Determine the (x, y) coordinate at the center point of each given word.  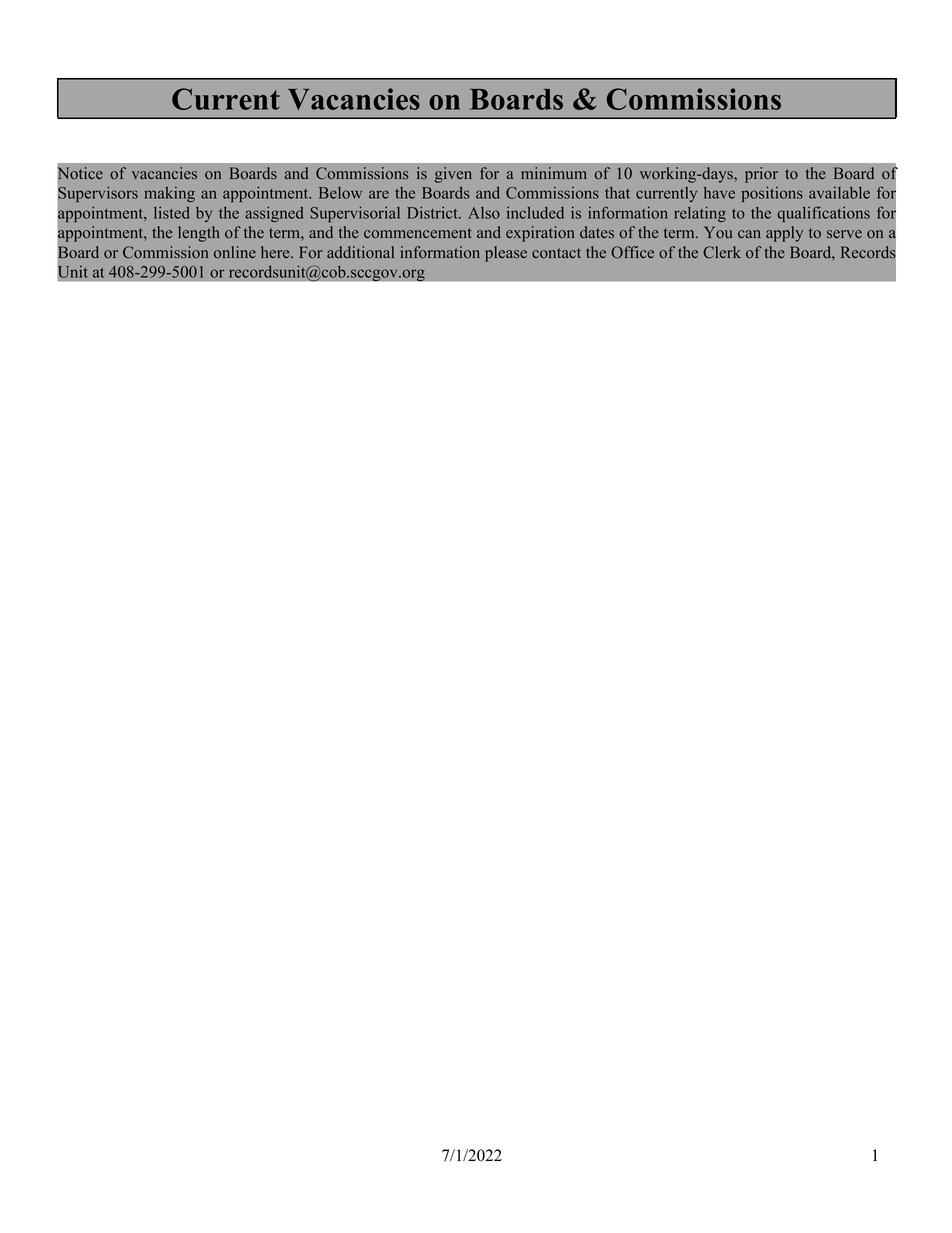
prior (761, 175)
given (453, 175)
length (199, 234)
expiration (540, 234)
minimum (554, 173)
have (719, 192)
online (235, 252)
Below (340, 193)
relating (700, 214)
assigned (274, 214)
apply (784, 234)
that (617, 193)
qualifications (823, 214)
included (535, 212)
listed (172, 212)
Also (484, 213)
